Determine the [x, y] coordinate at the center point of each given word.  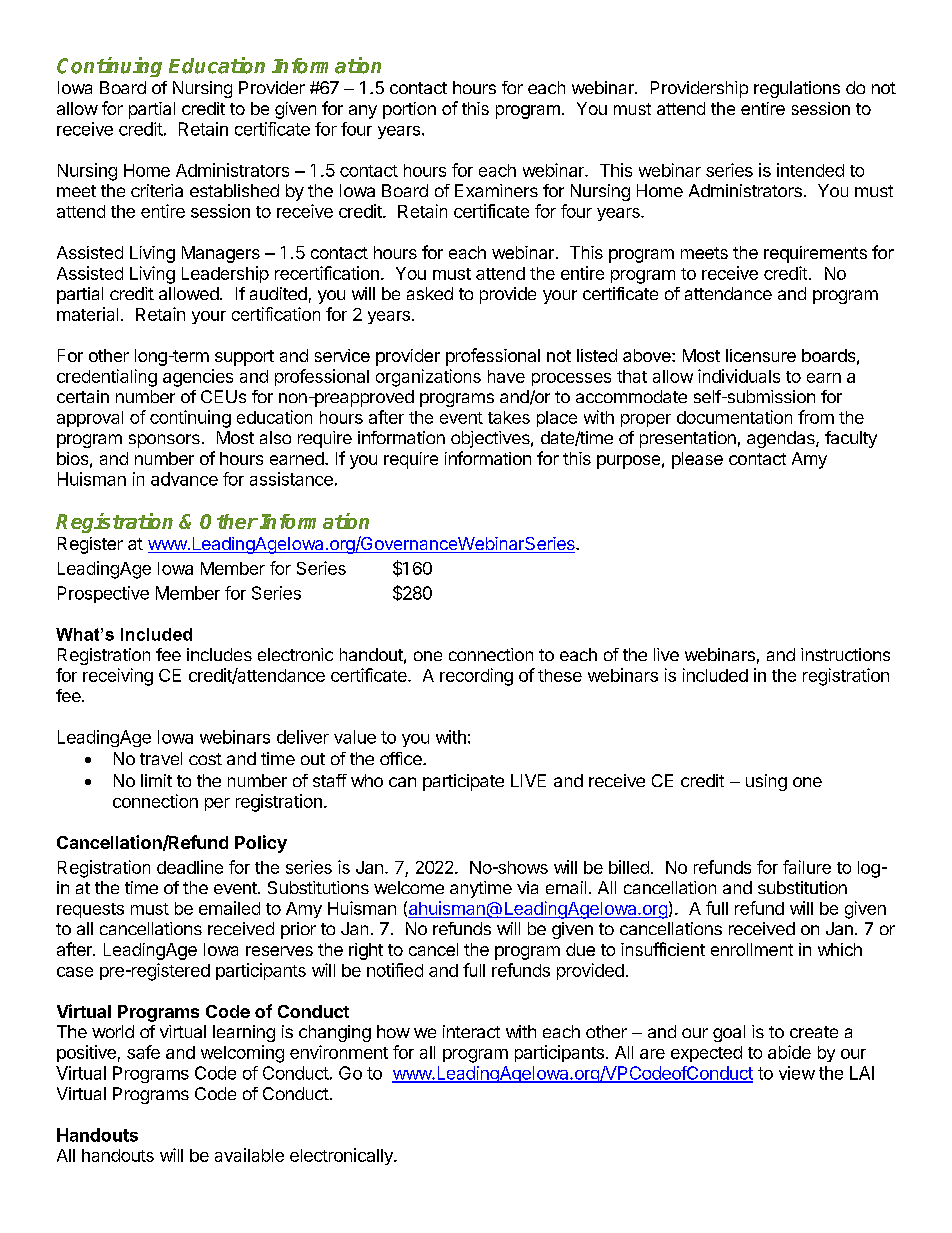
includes [219, 654]
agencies [198, 378]
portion [409, 110]
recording [476, 677]
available [249, 1155]
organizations [428, 378]
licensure [761, 355]
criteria [157, 190]
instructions [845, 654]
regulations [797, 89]
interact [471, 1031]
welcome [409, 887]
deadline [190, 867]
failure [807, 867]
